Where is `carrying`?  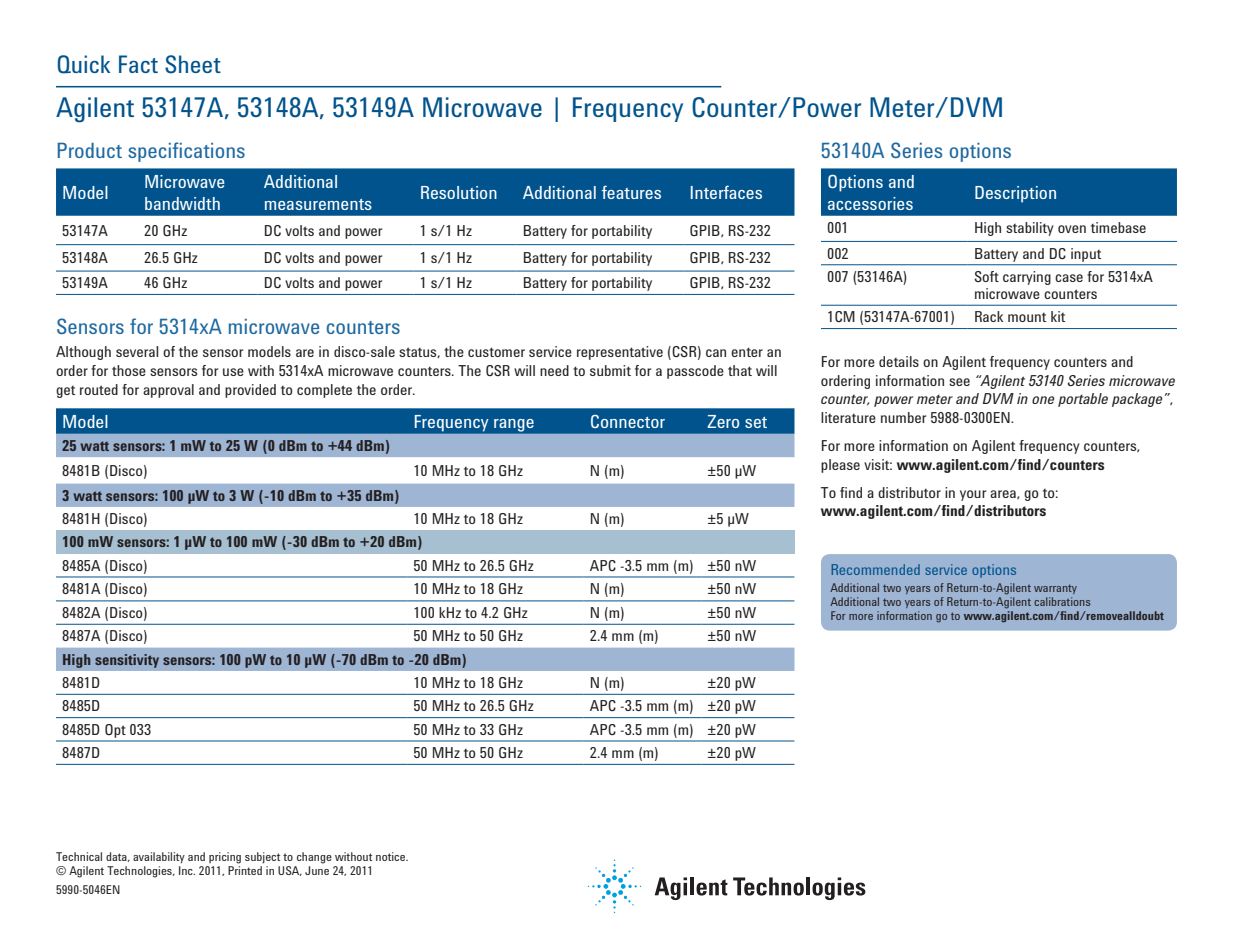 carrying is located at coordinates (1027, 278).
